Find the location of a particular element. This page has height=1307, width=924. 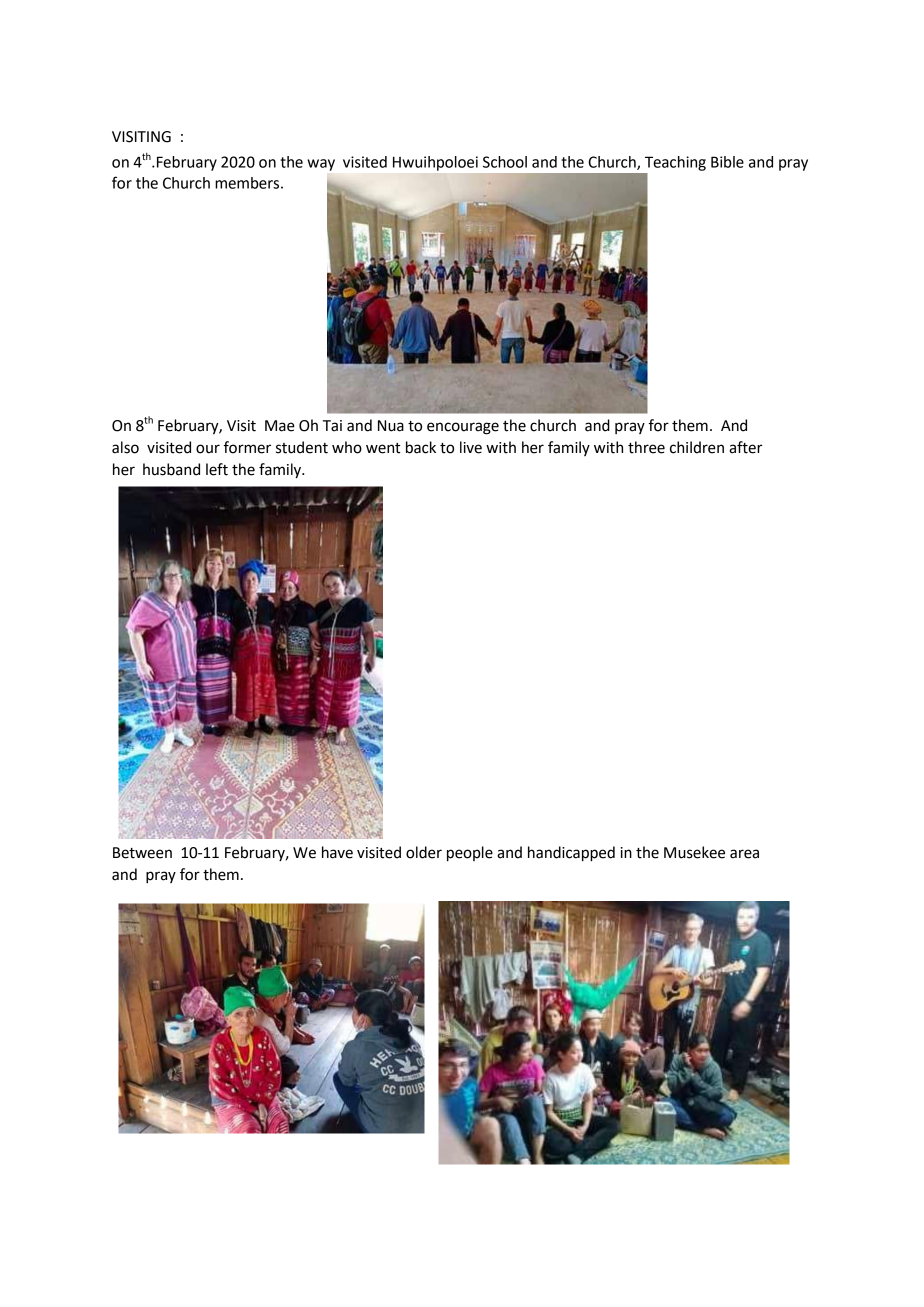

back is located at coordinates (421, 447).
